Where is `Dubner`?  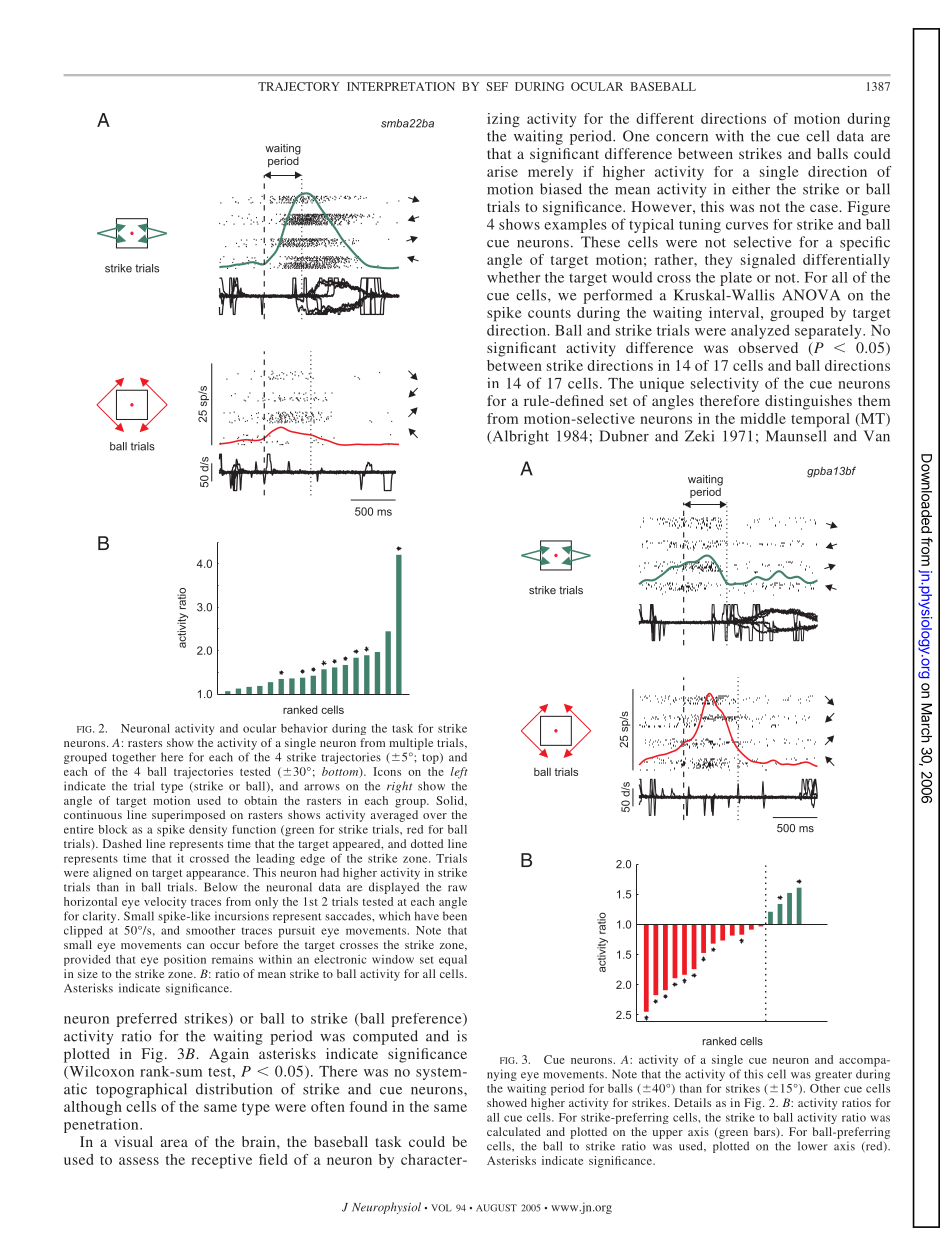
Dubner is located at coordinates (624, 436).
